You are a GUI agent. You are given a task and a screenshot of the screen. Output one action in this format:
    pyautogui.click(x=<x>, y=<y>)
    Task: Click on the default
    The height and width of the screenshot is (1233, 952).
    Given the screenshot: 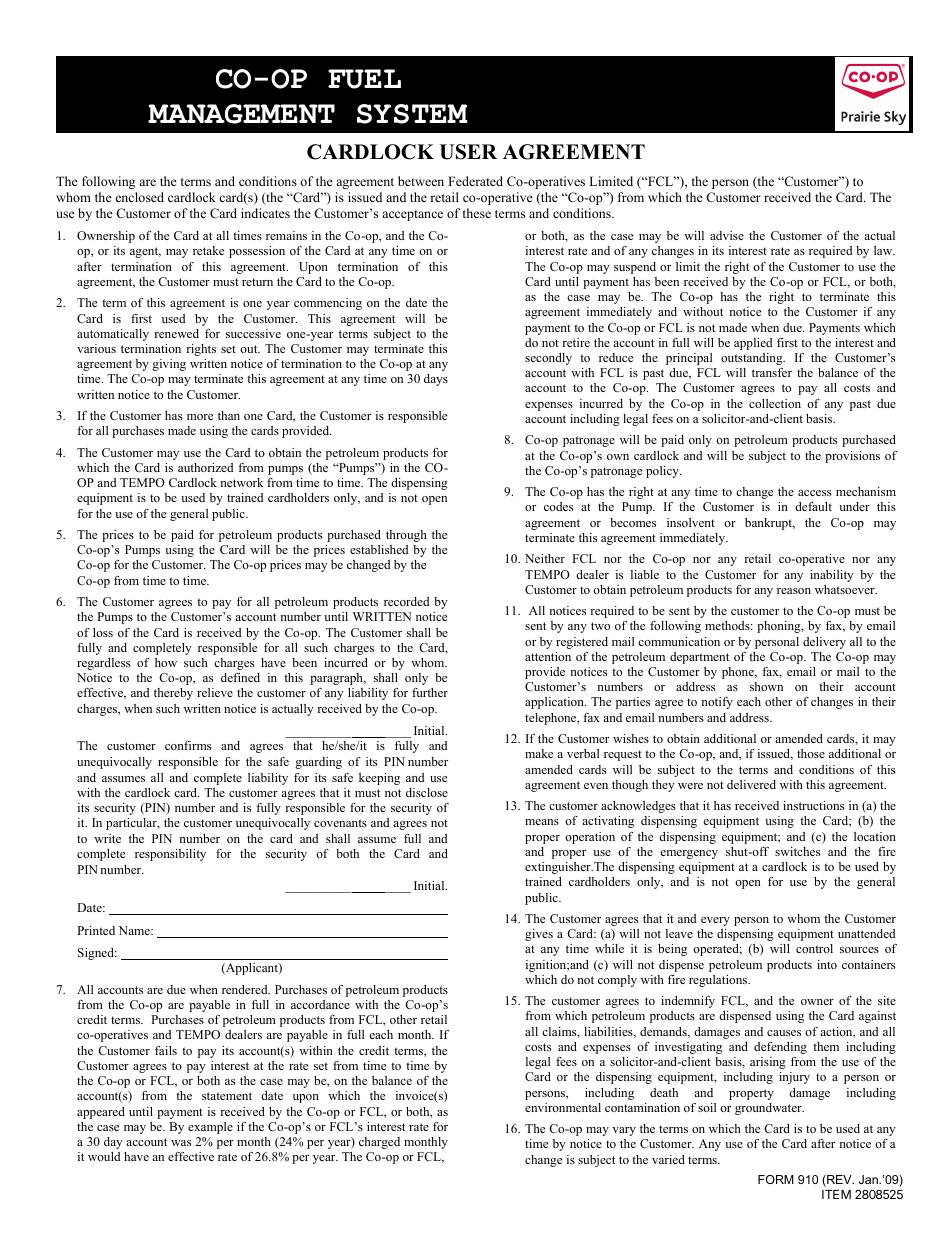 What is the action you would take?
    pyautogui.click(x=813, y=506)
